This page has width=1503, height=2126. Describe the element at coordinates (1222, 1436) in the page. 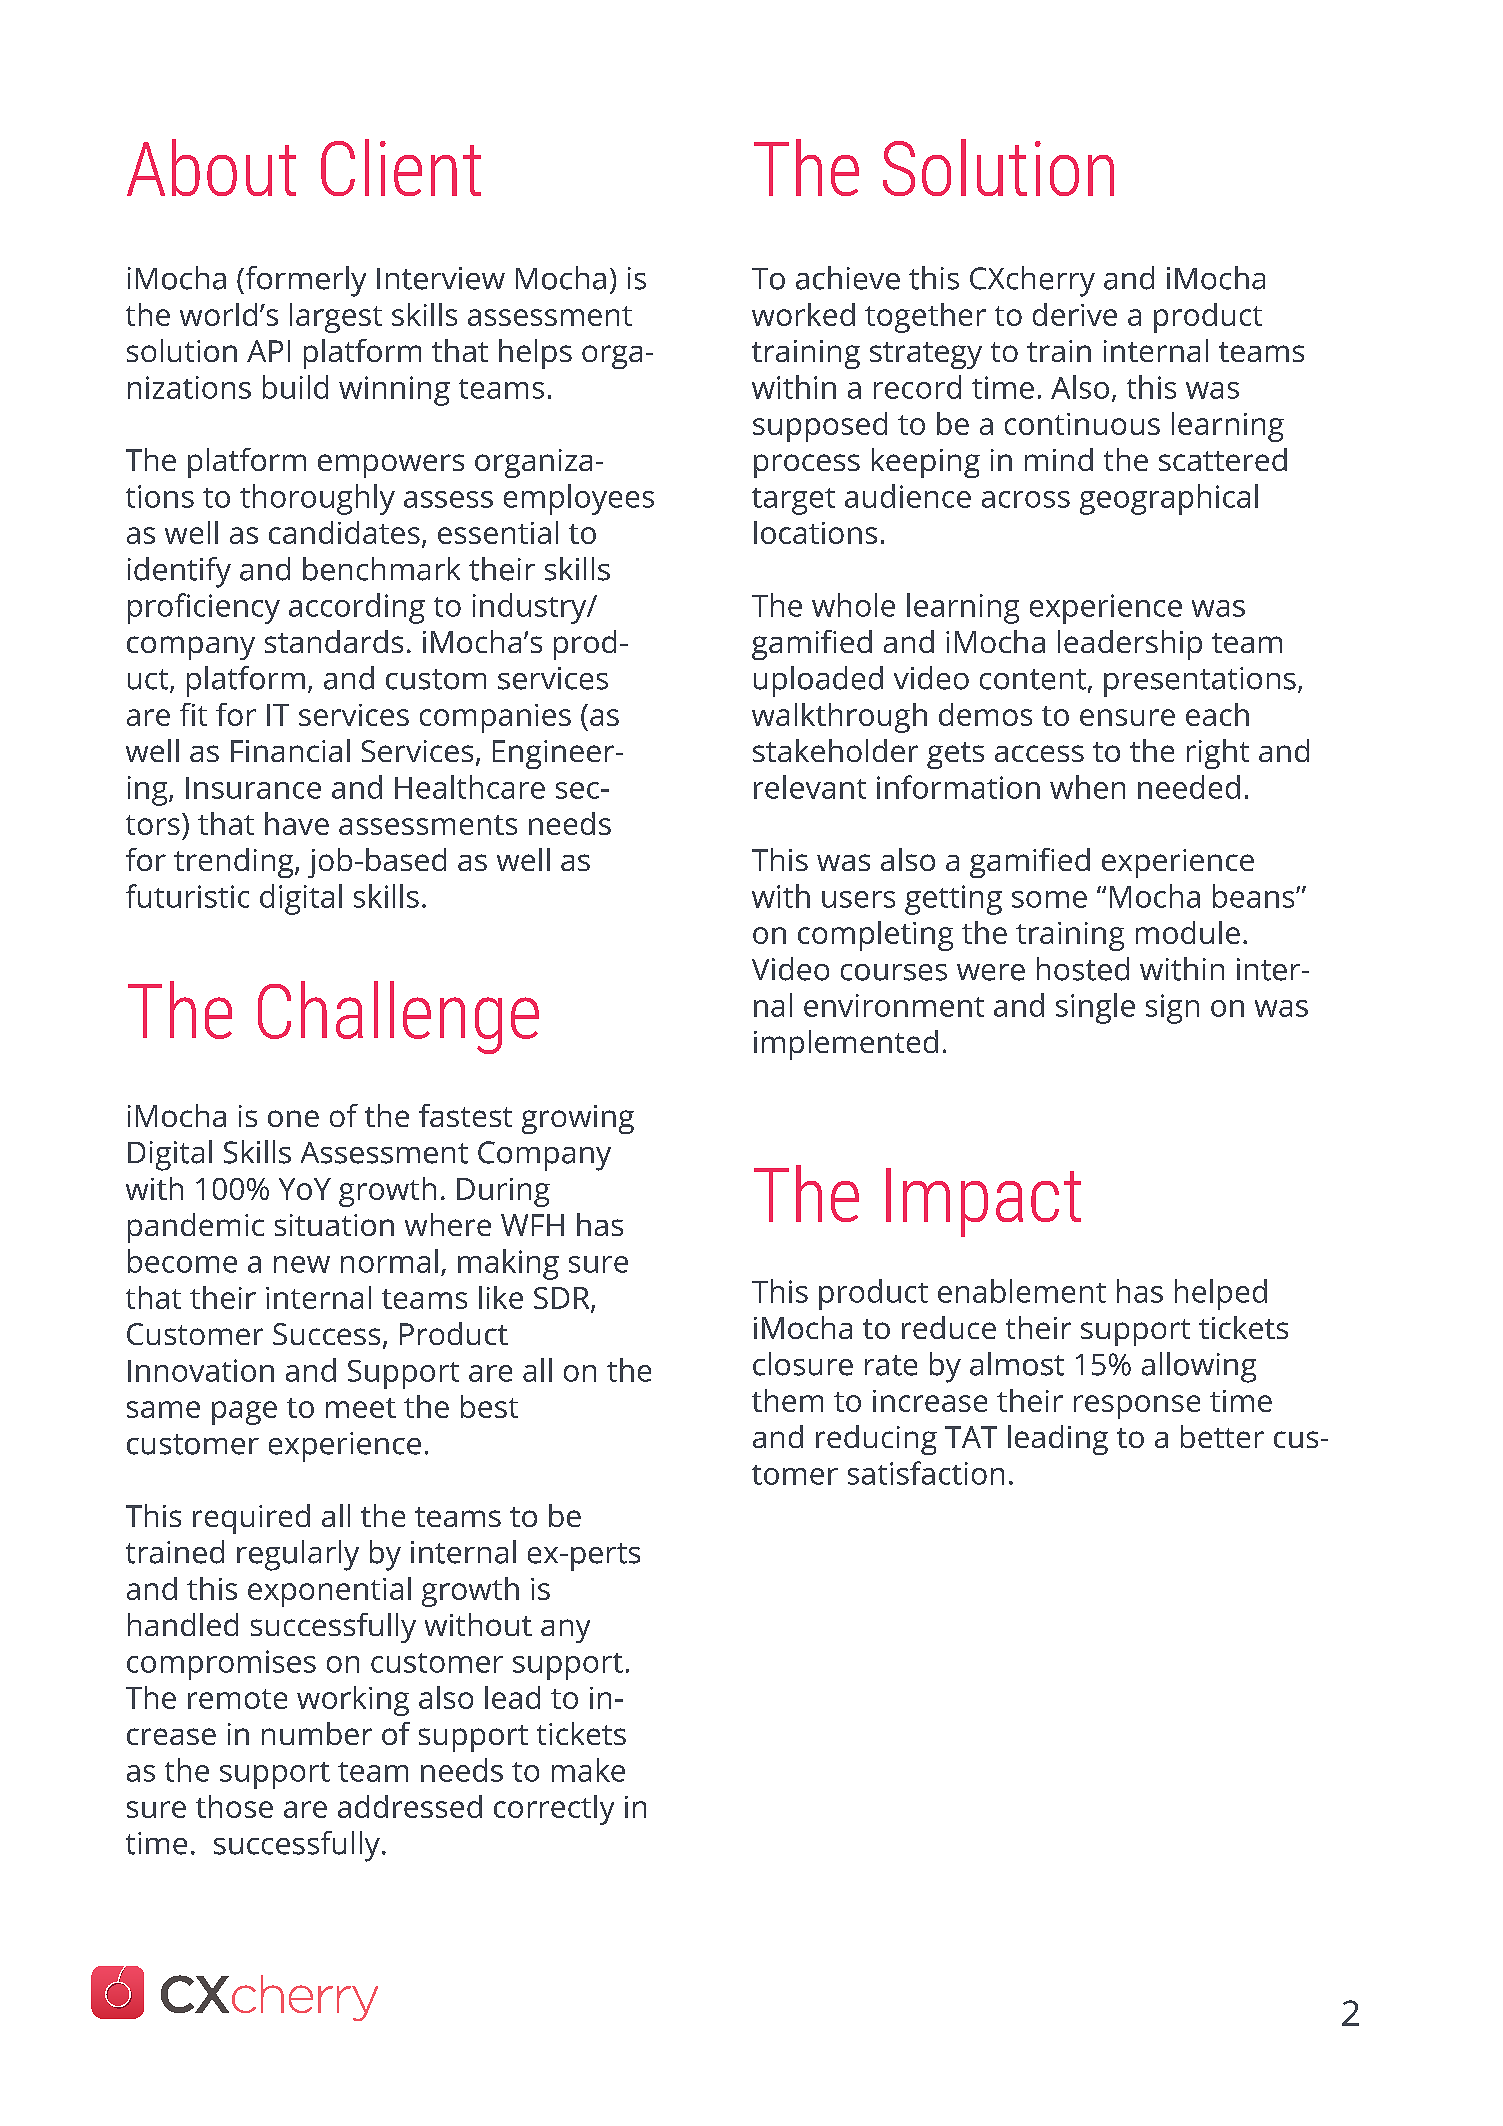

I see `better` at that location.
